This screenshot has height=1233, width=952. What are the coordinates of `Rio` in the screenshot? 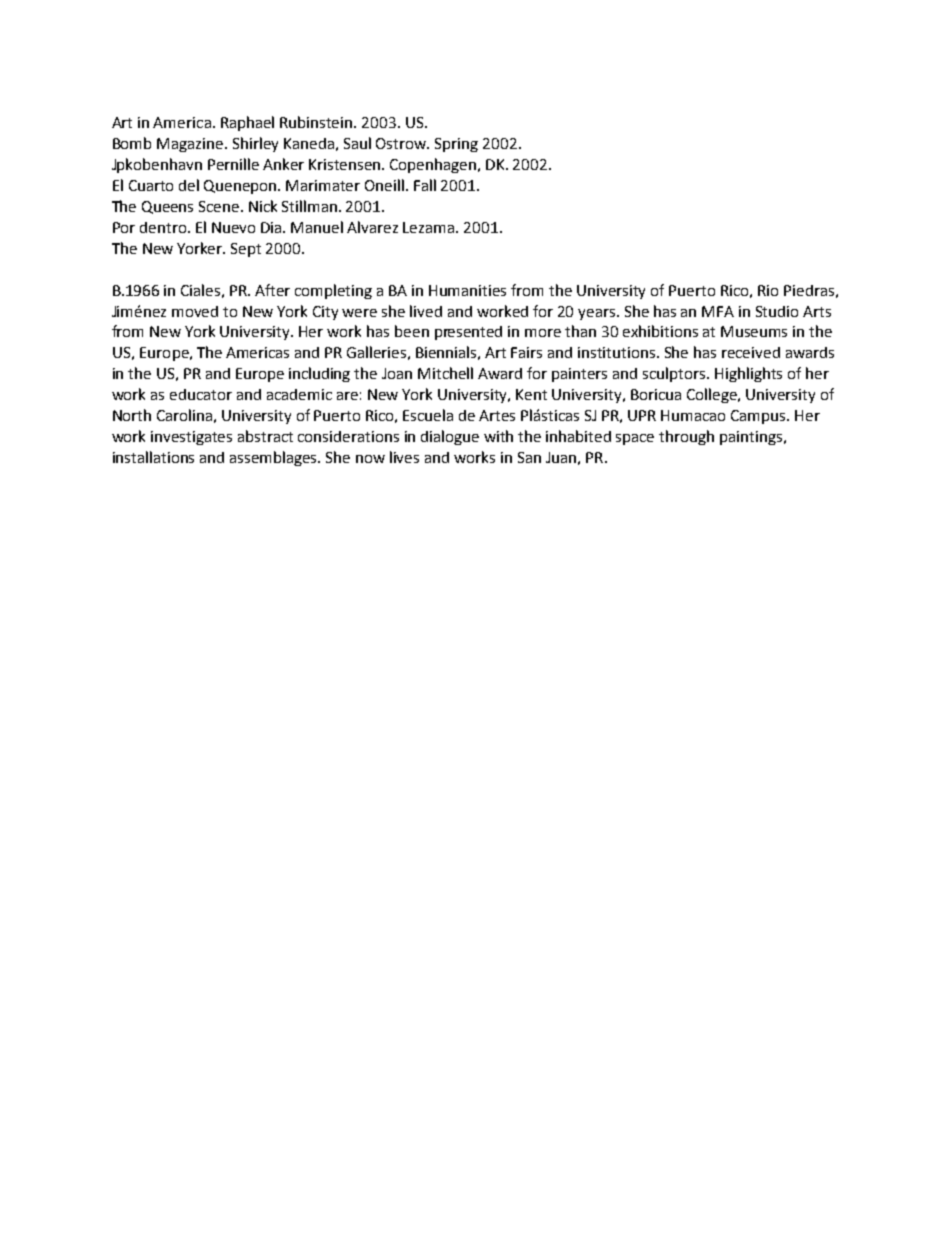 It's located at (768, 290).
